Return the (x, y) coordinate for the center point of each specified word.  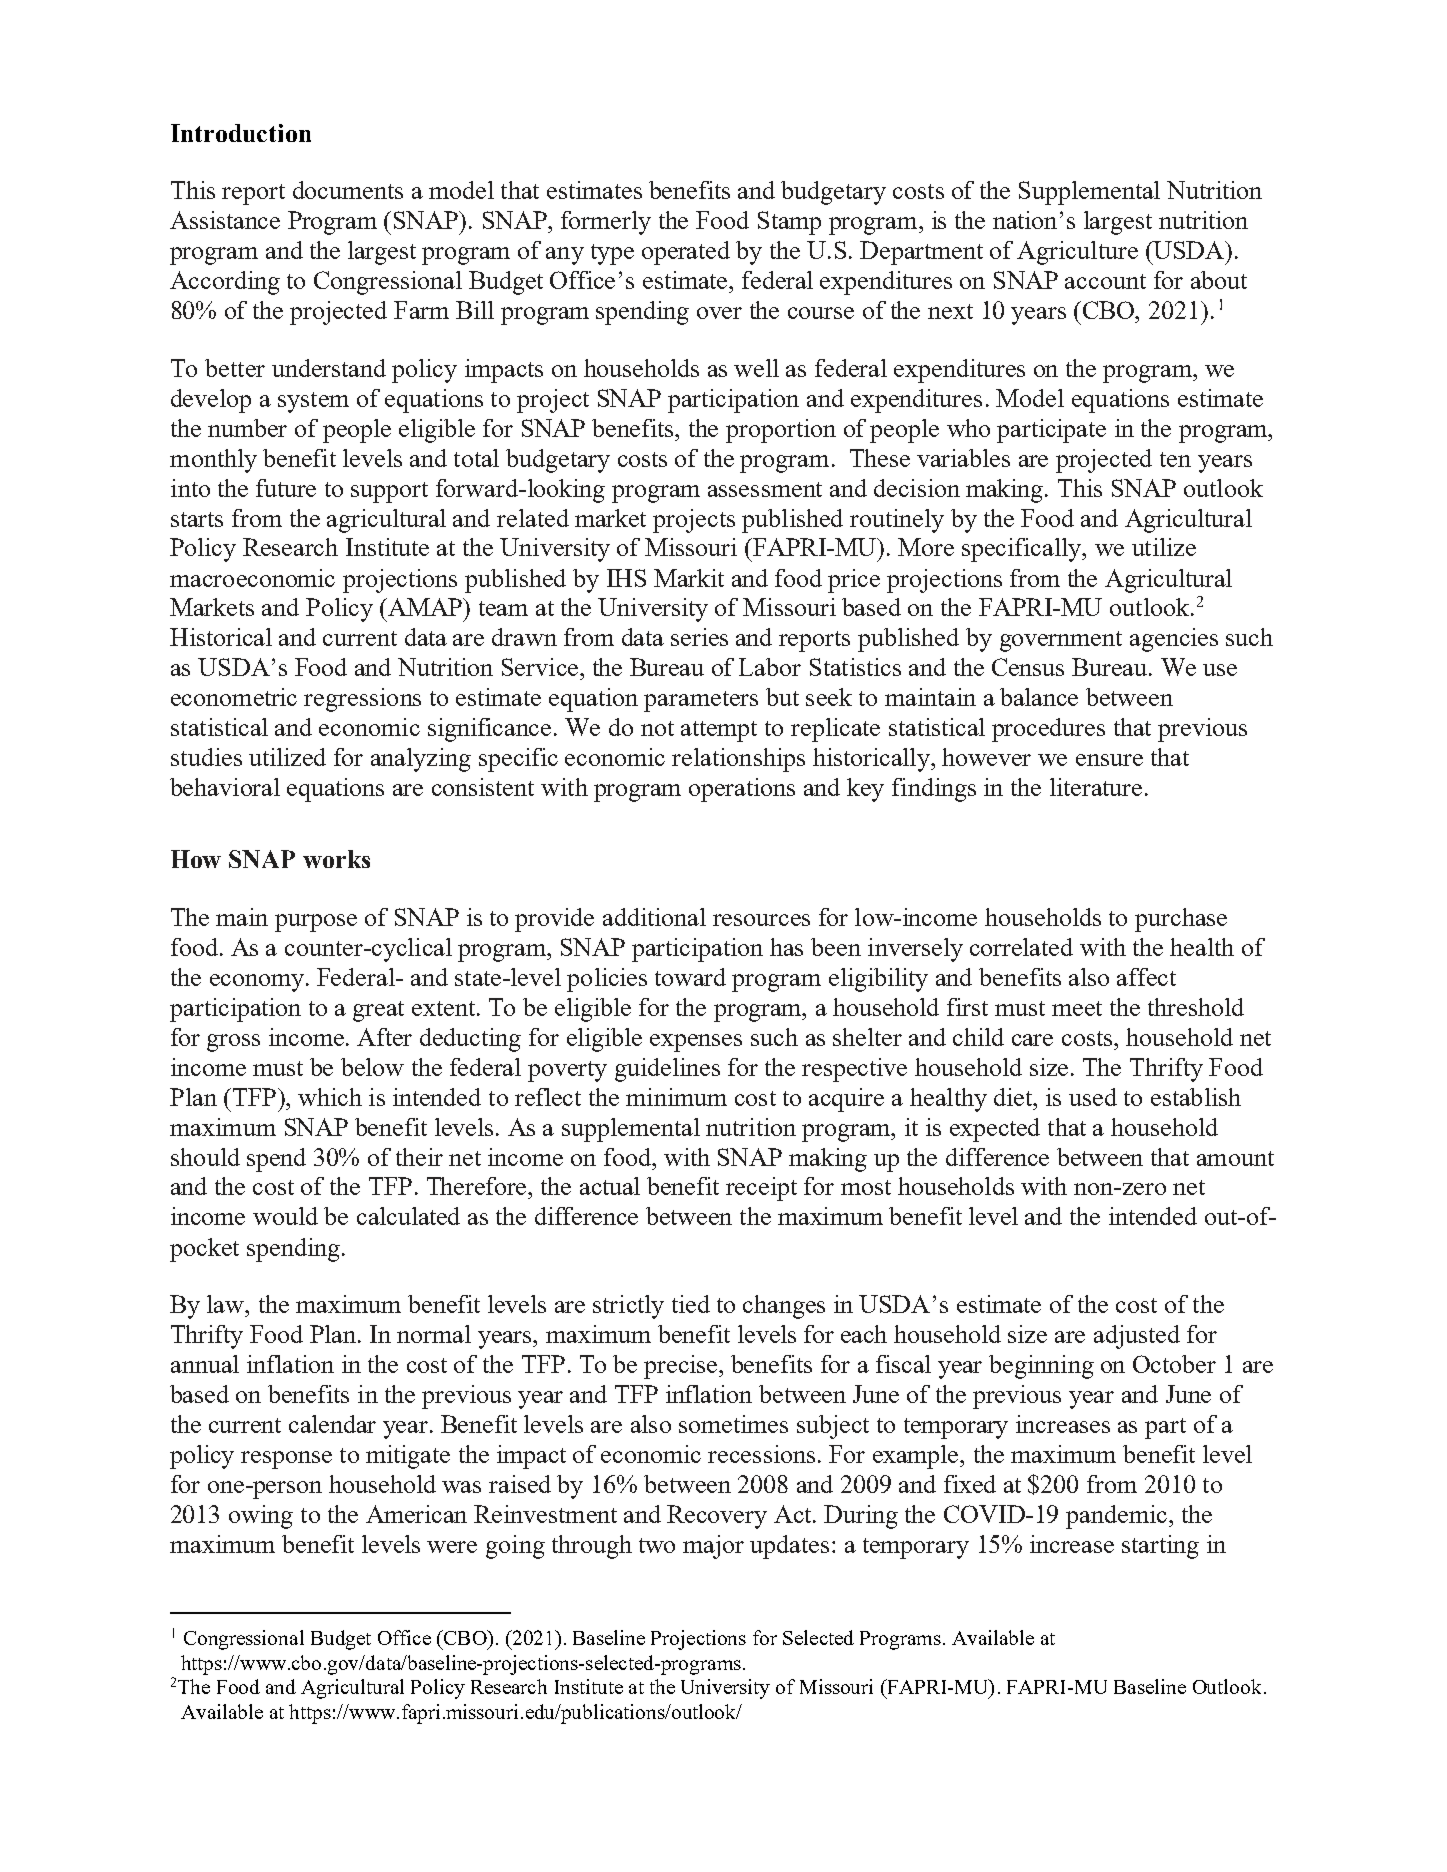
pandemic (1118, 1517)
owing (261, 1517)
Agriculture (1077, 253)
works (336, 859)
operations (742, 790)
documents (348, 190)
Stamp (789, 223)
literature (1096, 787)
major (713, 1547)
